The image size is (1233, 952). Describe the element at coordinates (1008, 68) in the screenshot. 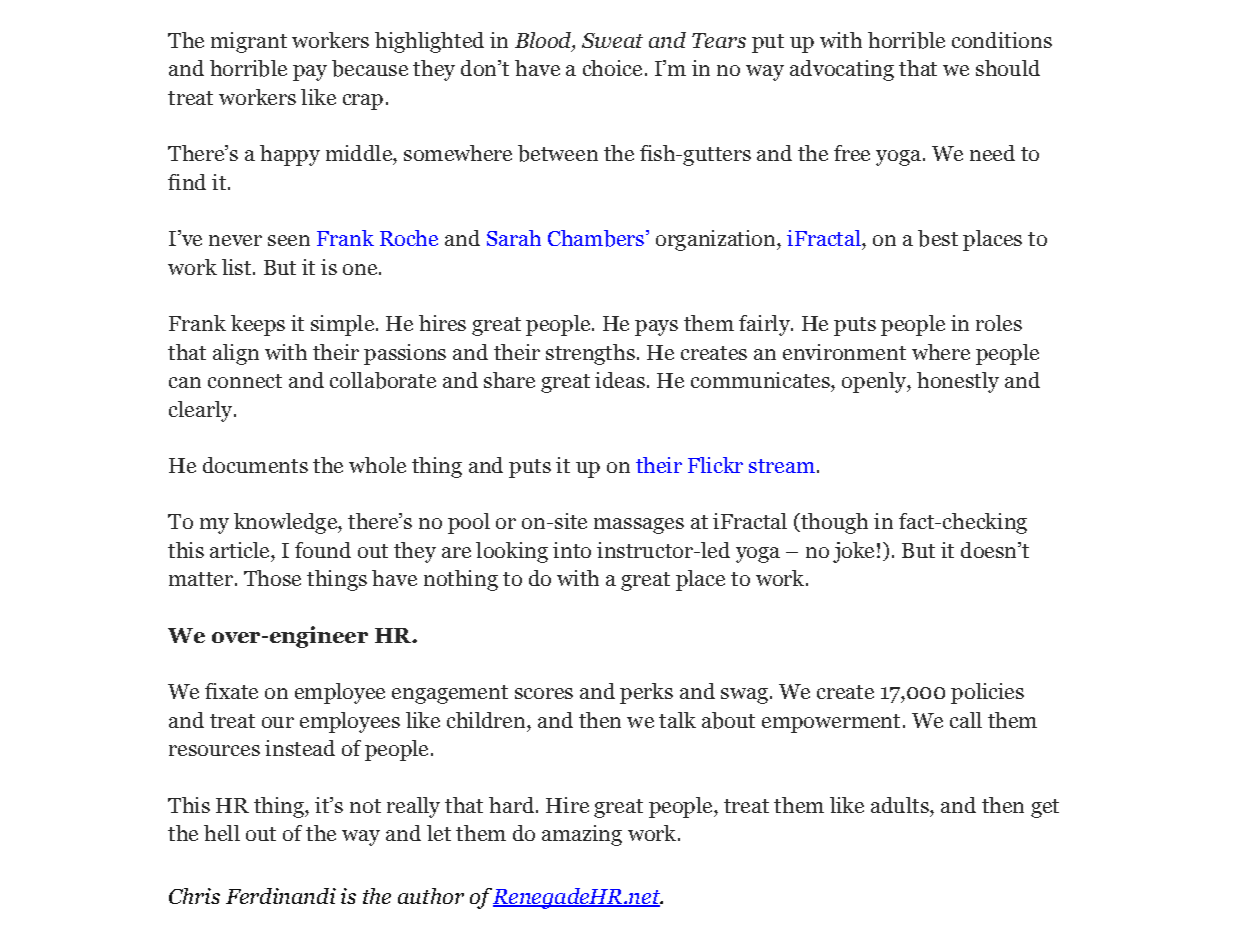

I see `should` at that location.
